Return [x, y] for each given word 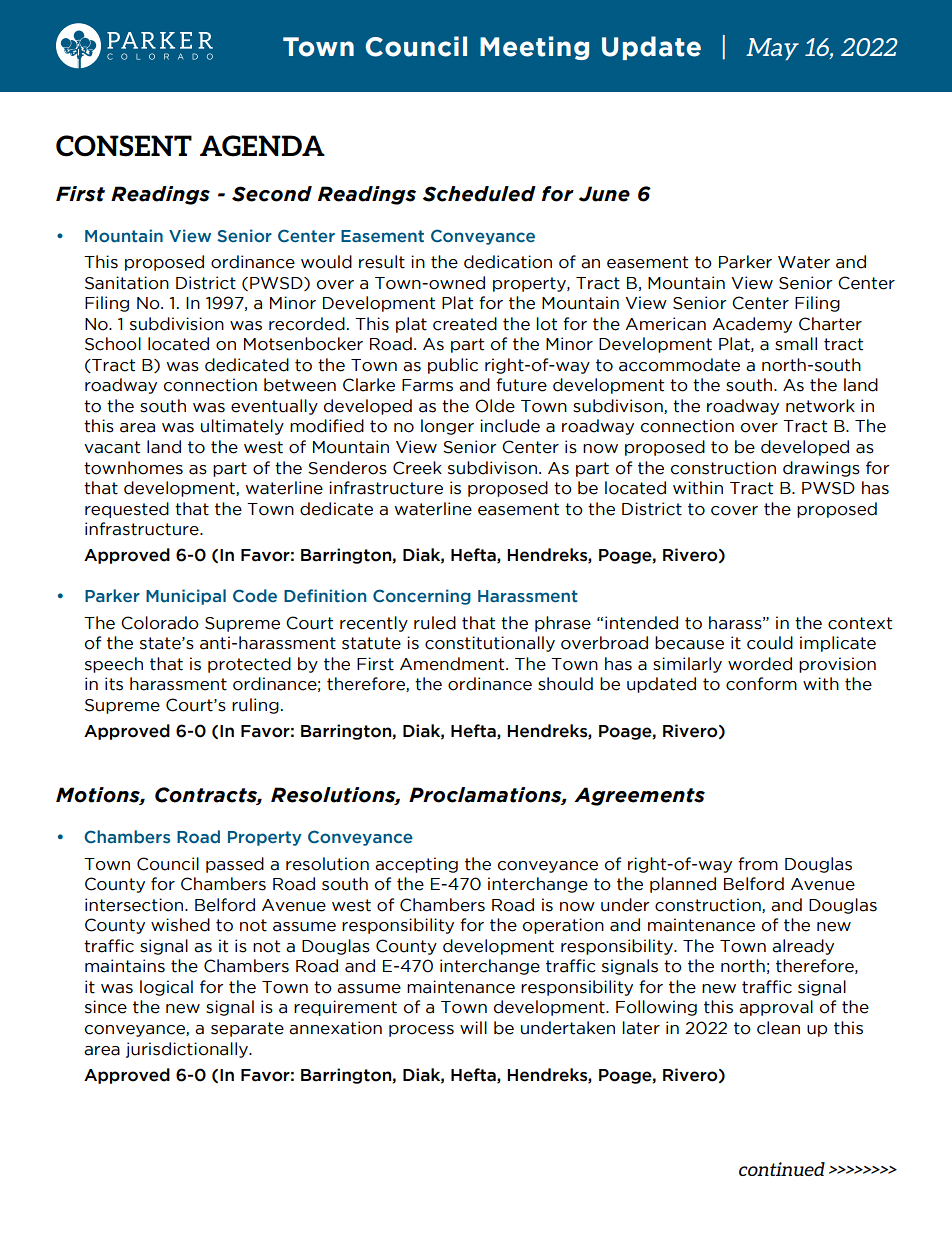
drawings [821, 469]
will [473, 1027]
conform [761, 684]
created [465, 324]
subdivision [177, 324]
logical [166, 988]
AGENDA [262, 146]
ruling [255, 706]
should [565, 684]
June [604, 194]
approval [776, 1008]
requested [127, 510]
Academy [752, 325]
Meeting [534, 48]
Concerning [422, 597]
